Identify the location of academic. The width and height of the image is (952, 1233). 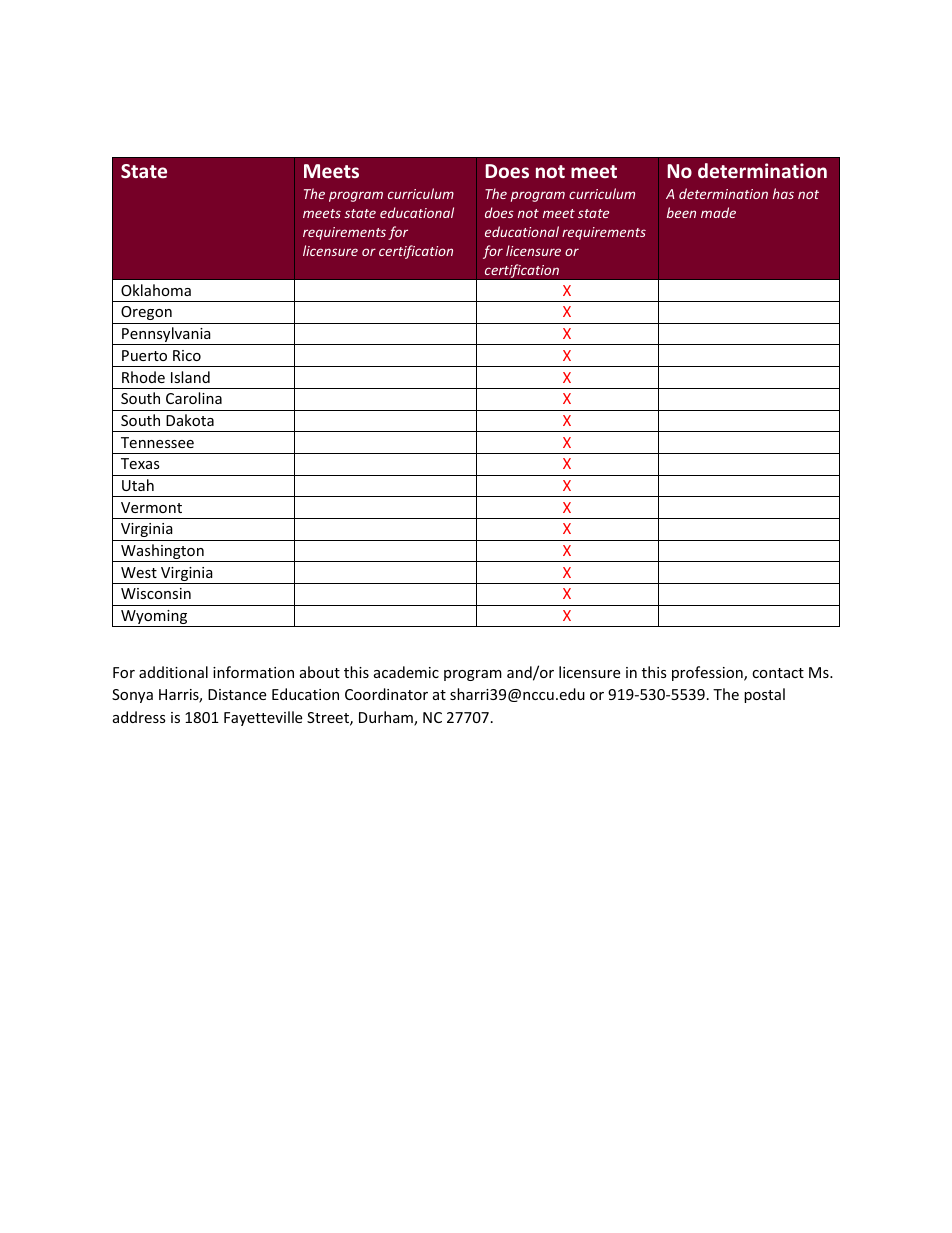
(406, 672).
